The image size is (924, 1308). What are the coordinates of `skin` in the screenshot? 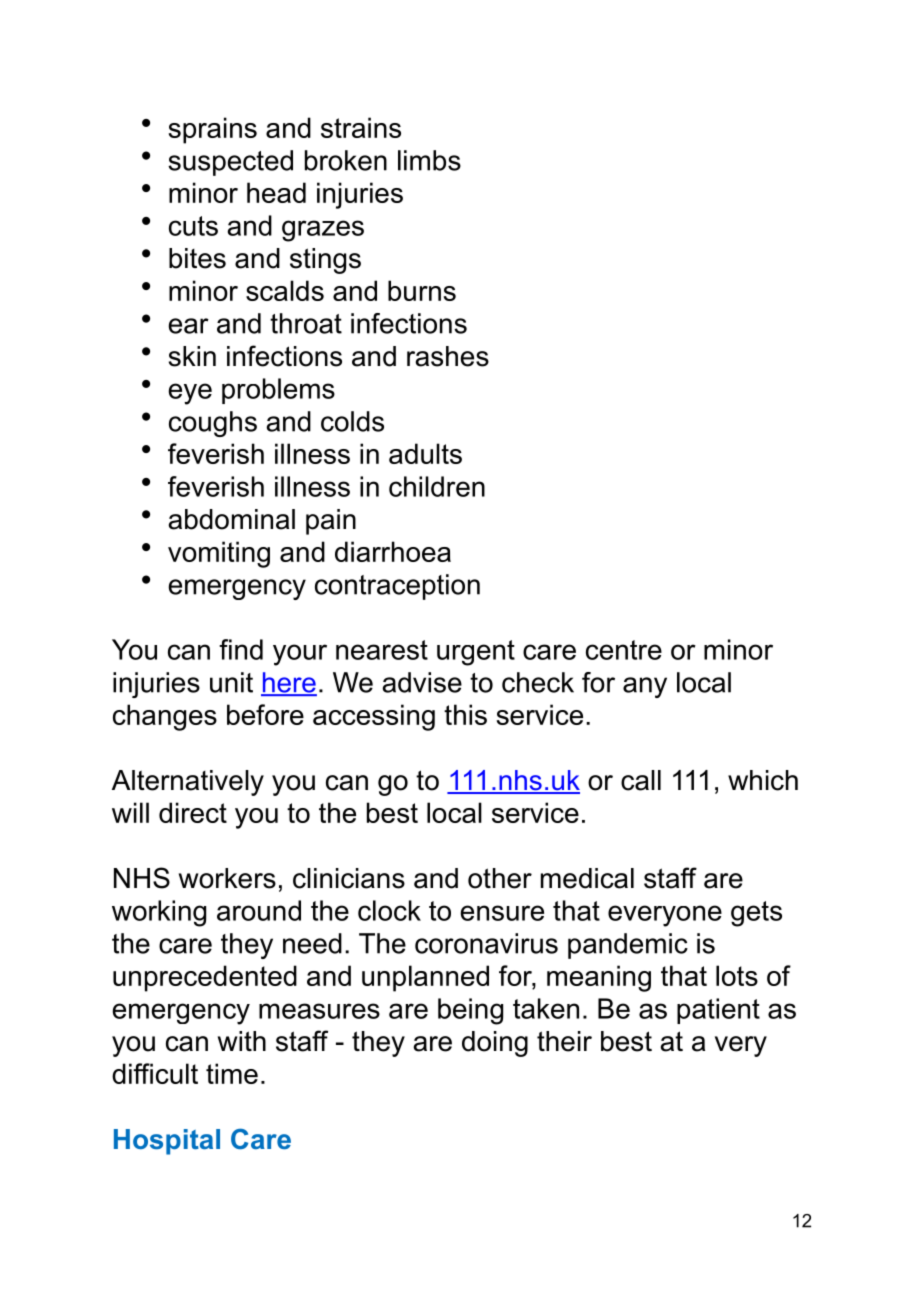 It's located at (192, 356).
